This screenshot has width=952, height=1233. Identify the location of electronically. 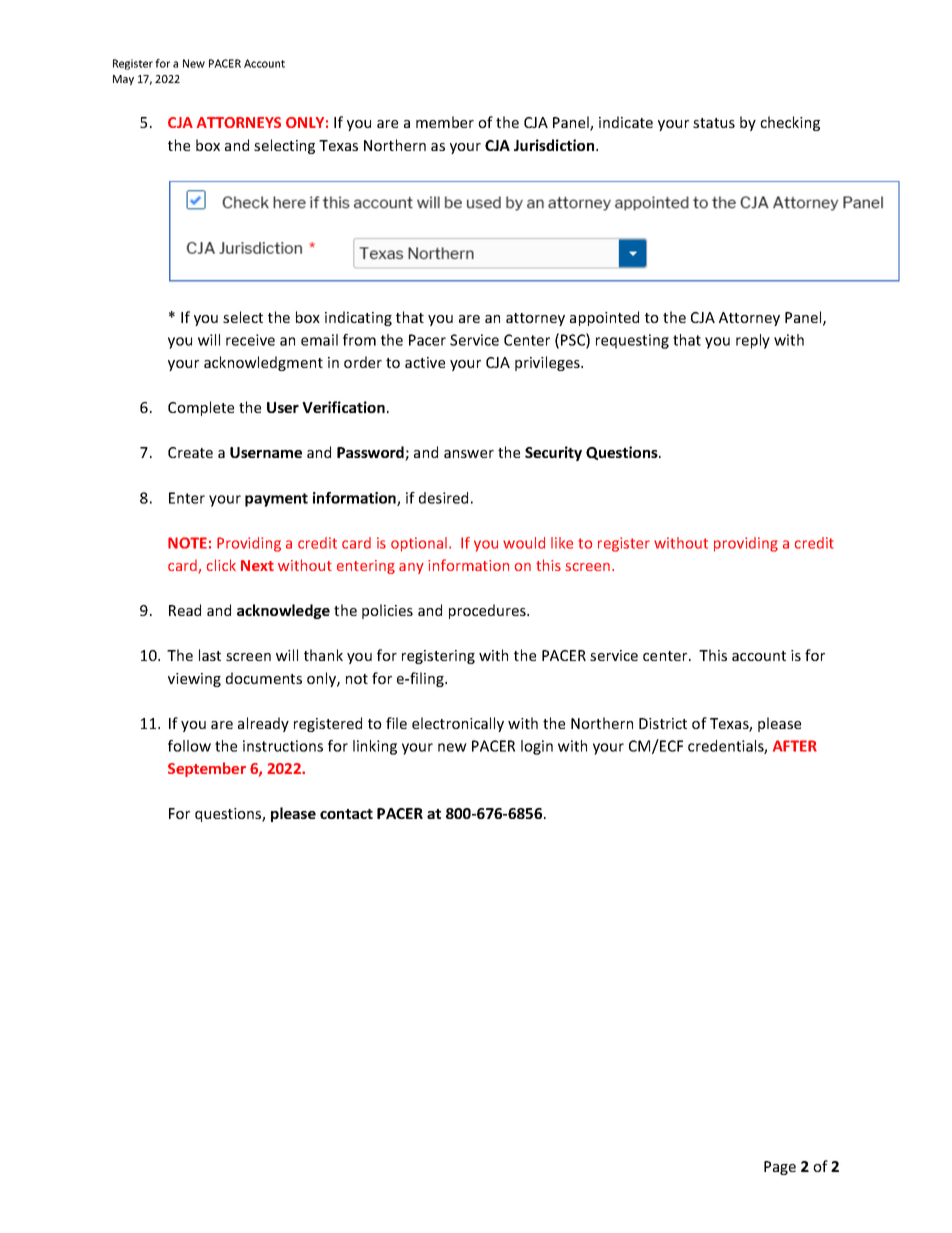
(458, 724).
